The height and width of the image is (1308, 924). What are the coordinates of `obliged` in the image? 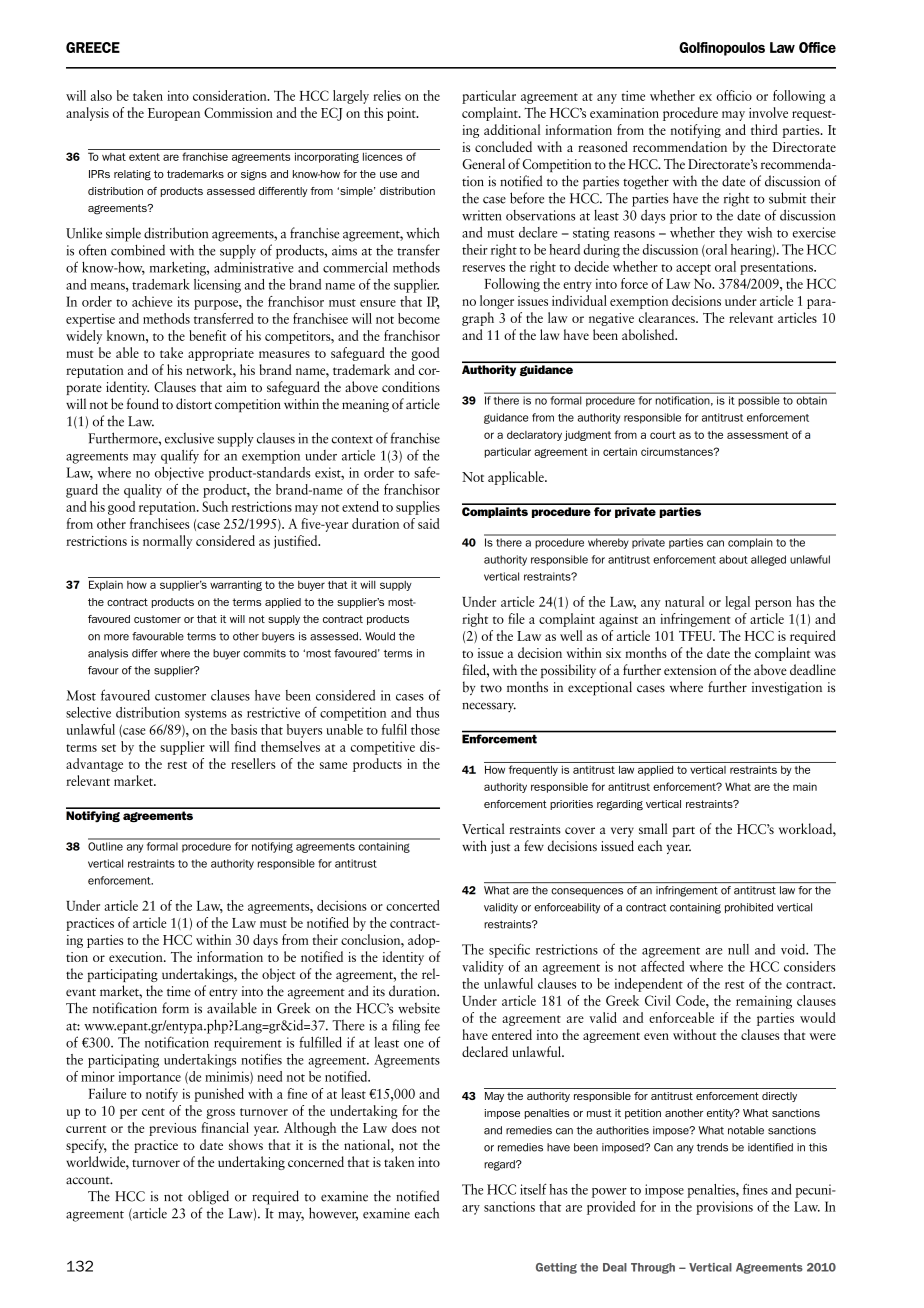 It's located at (208, 1197).
